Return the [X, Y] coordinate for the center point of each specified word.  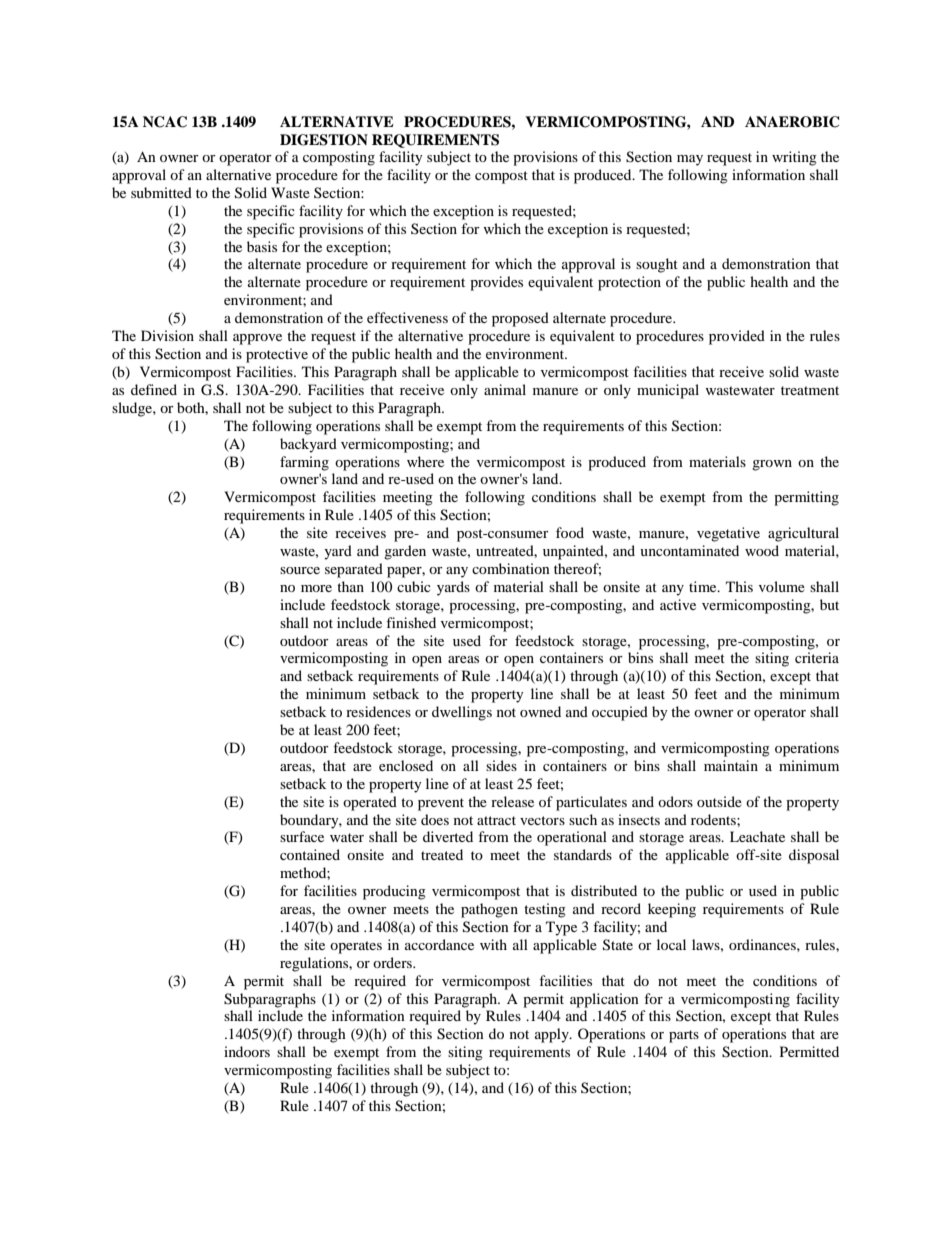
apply [553, 1035]
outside [719, 801]
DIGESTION [324, 140]
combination [511, 568]
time [704, 586]
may [690, 160]
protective [277, 355]
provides [496, 283]
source [300, 570]
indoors [247, 1051]
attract [496, 820]
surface [302, 836]
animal [505, 389]
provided [737, 337]
